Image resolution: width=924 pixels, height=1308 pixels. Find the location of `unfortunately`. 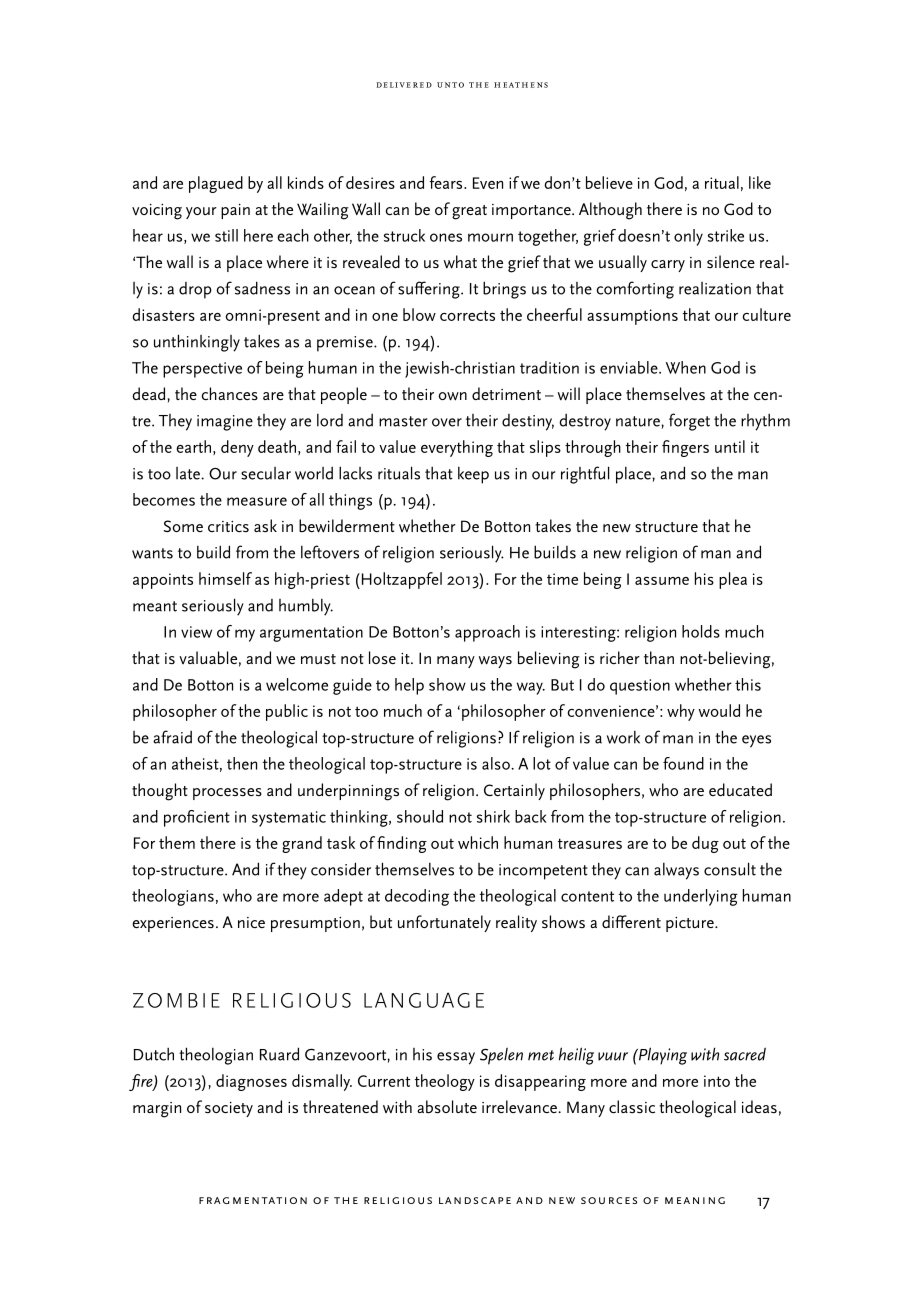

unfortunately is located at coordinates (444, 923).
